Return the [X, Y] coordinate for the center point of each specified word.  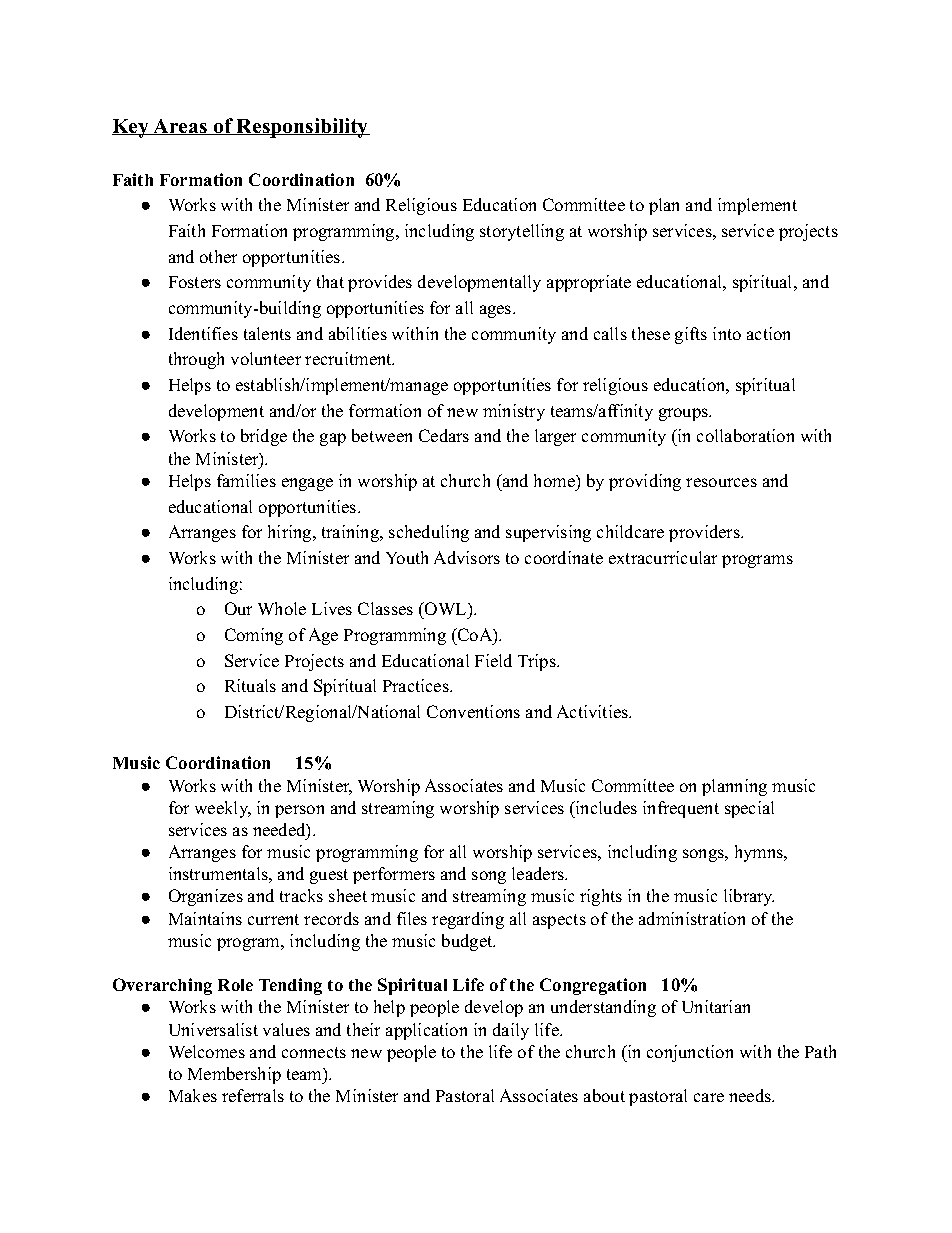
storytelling [522, 232]
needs [751, 1095]
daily [511, 1031]
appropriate [589, 283]
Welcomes [207, 1051]
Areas [180, 127]
